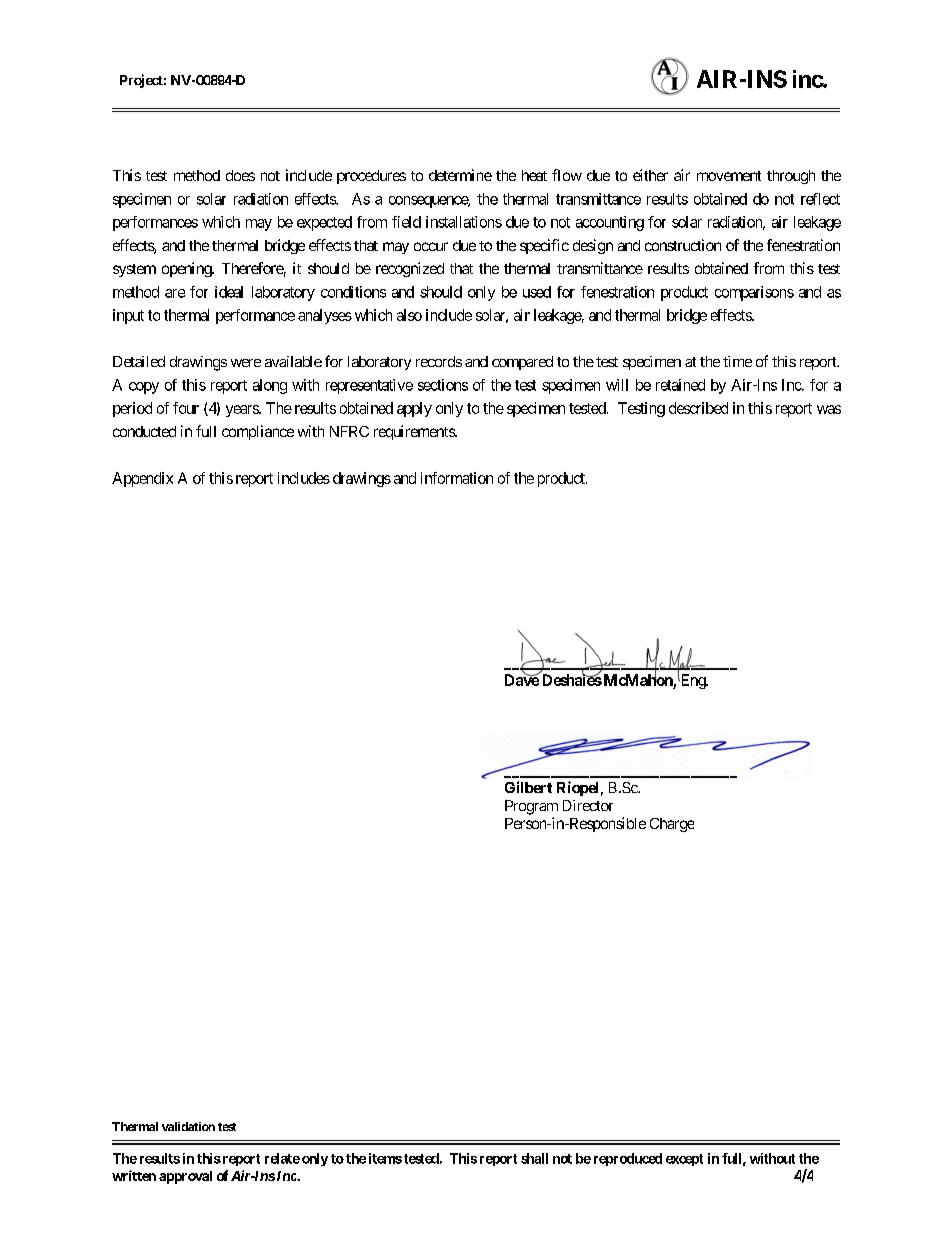 The width and height of the page is (952, 1233). What do you see at coordinates (188, 1126) in the page?
I see `validation` at bounding box center [188, 1126].
